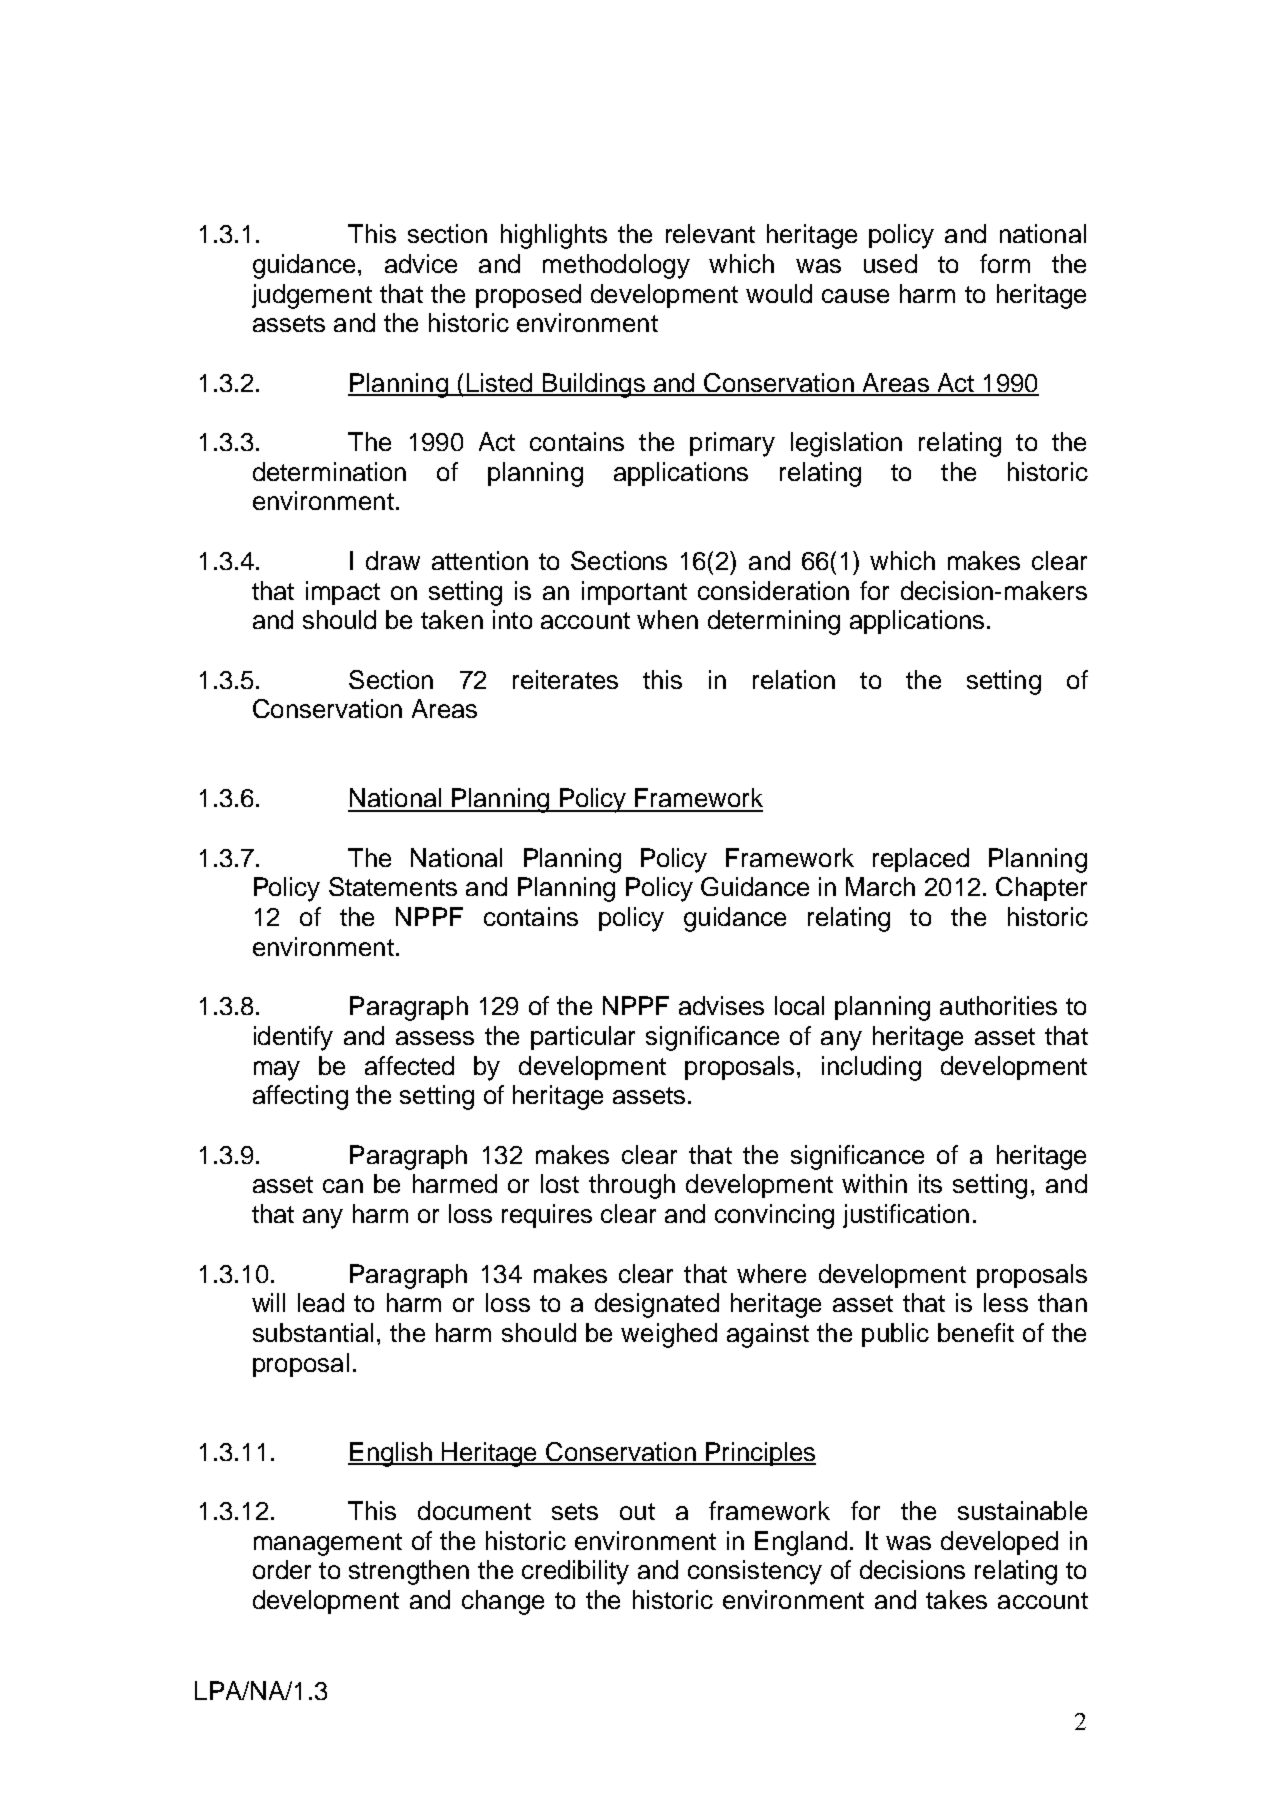 Image resolution: width=1281 pixels, height=1812 pixels. What do you see at coordinates (921, 860) in the screenshot?
I see `replaced` at bounding box center [921, 860].
